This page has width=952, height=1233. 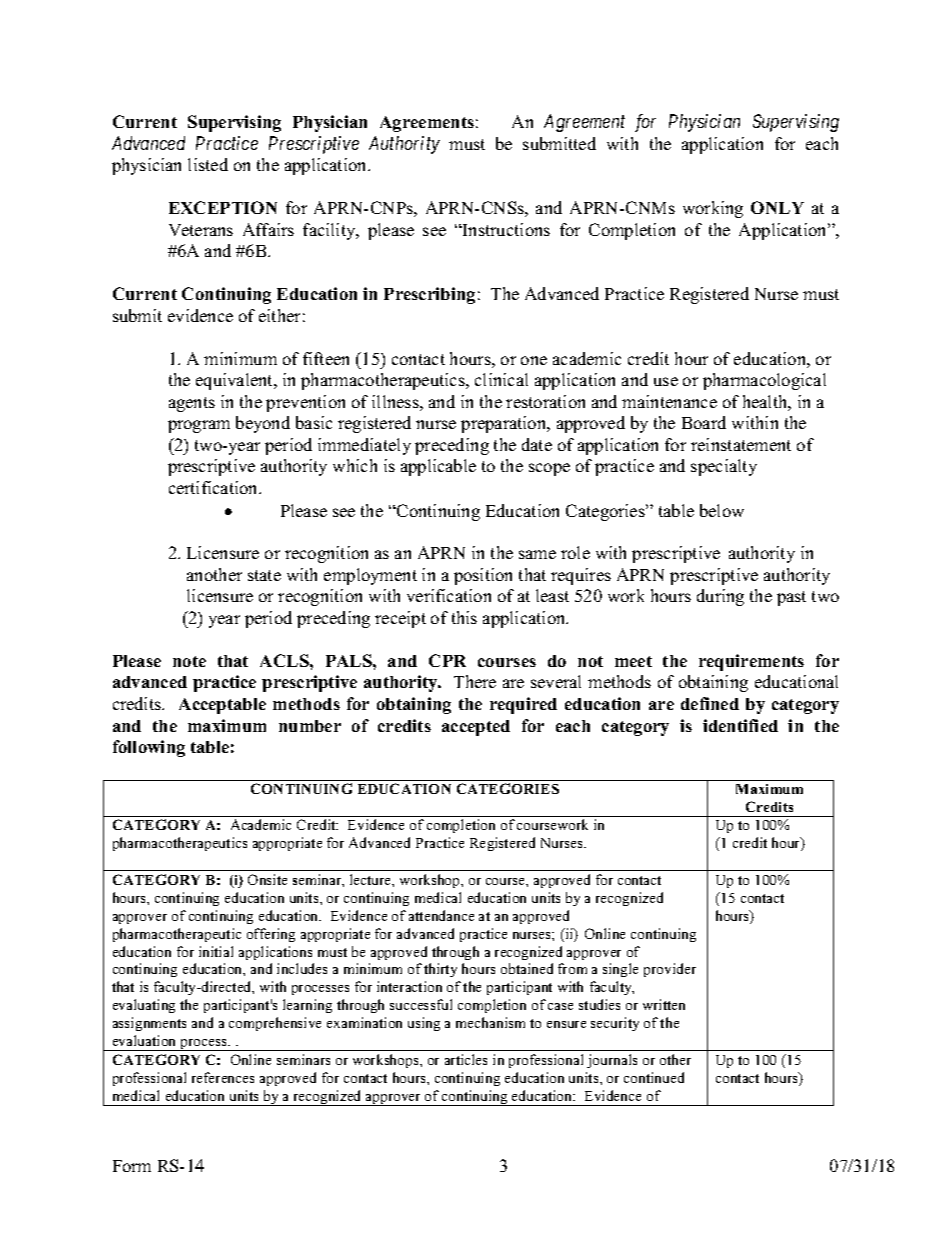 What do you see at coordinates (740, 725) in the page?
I see `identified` at bounding box center [740, 725].
